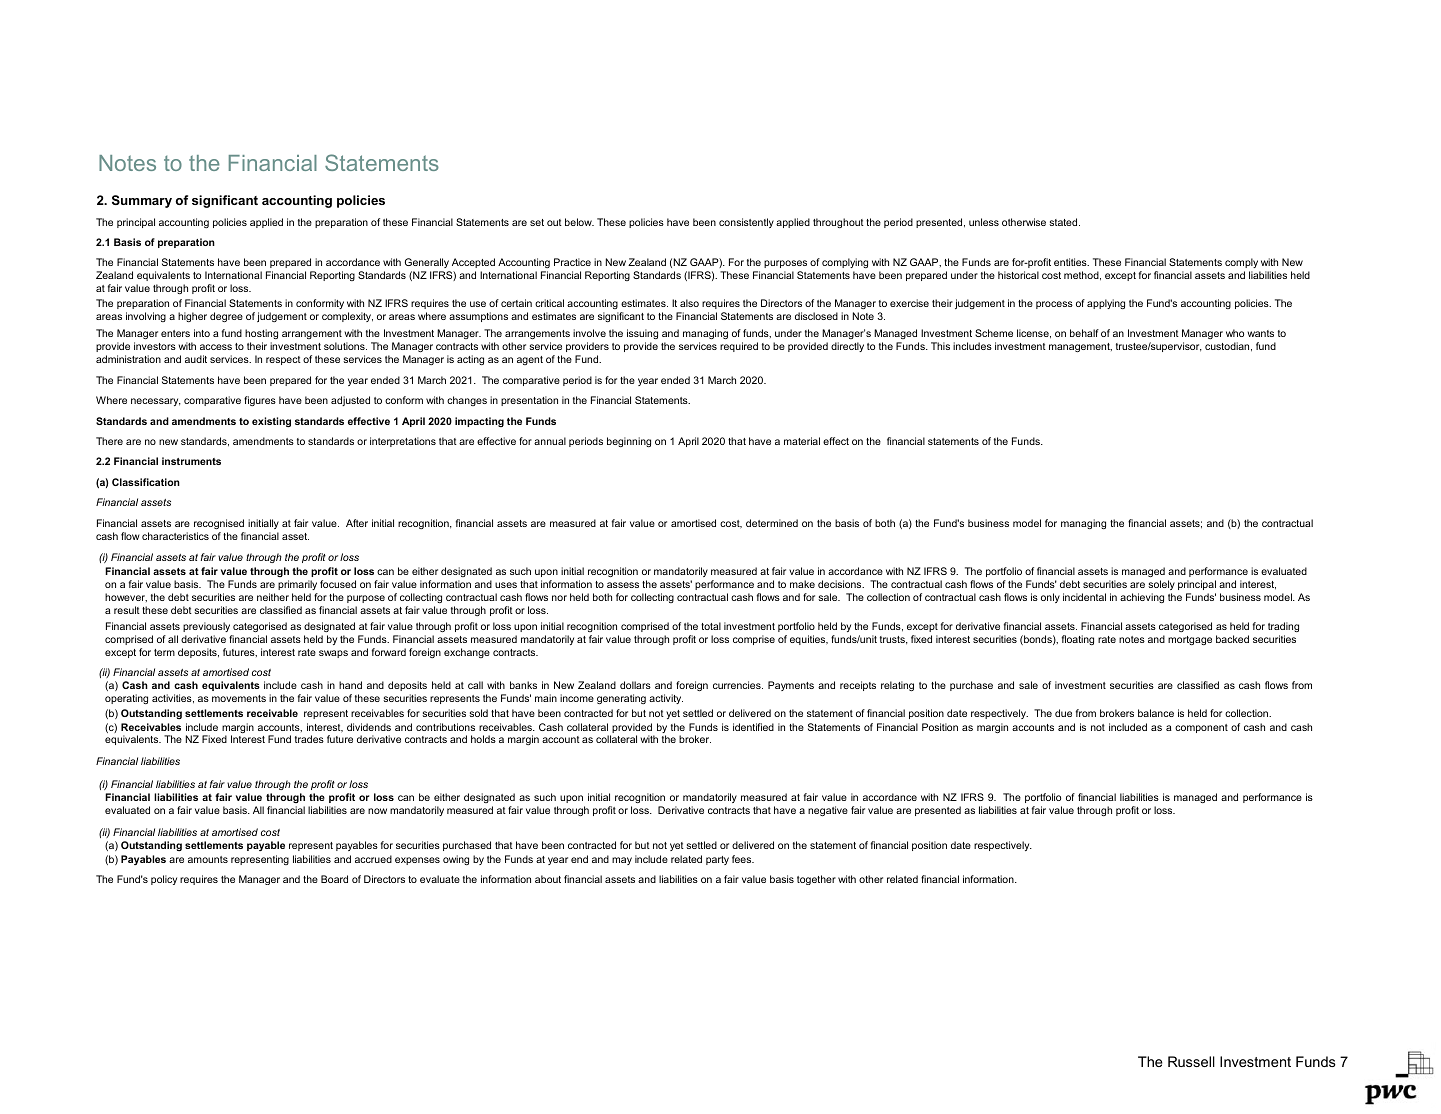 This screenshot has width=1441, height=1114. I want to click on Summary, so click(142, 201).
